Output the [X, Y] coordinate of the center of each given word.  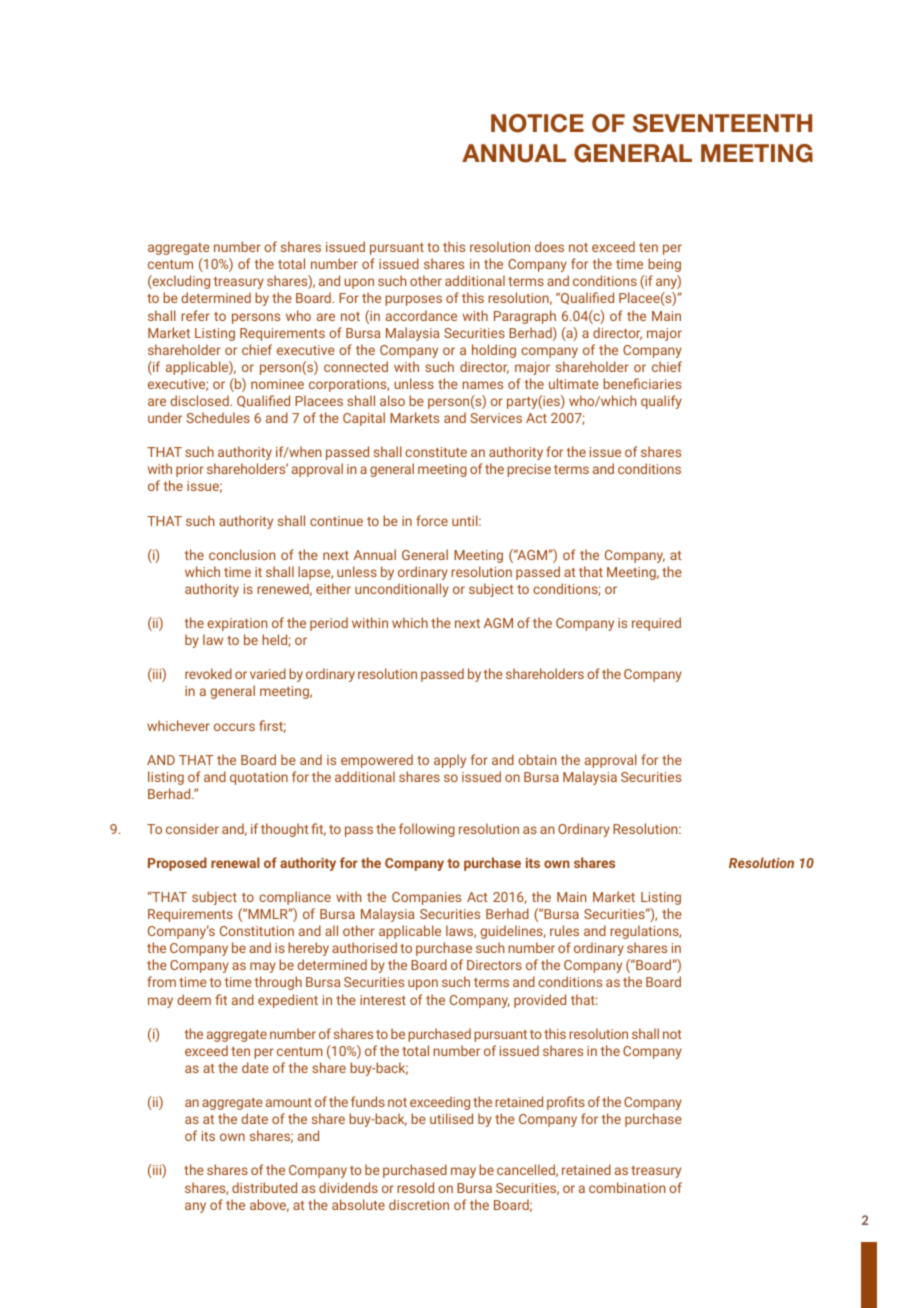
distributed [264, 1187]
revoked [208, 673]
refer [195, 315]
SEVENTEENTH [722, 123]
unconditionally [402, 590]
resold [415, 1187]
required [656, 624]
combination [627, 1187]
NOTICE [537, 123]
